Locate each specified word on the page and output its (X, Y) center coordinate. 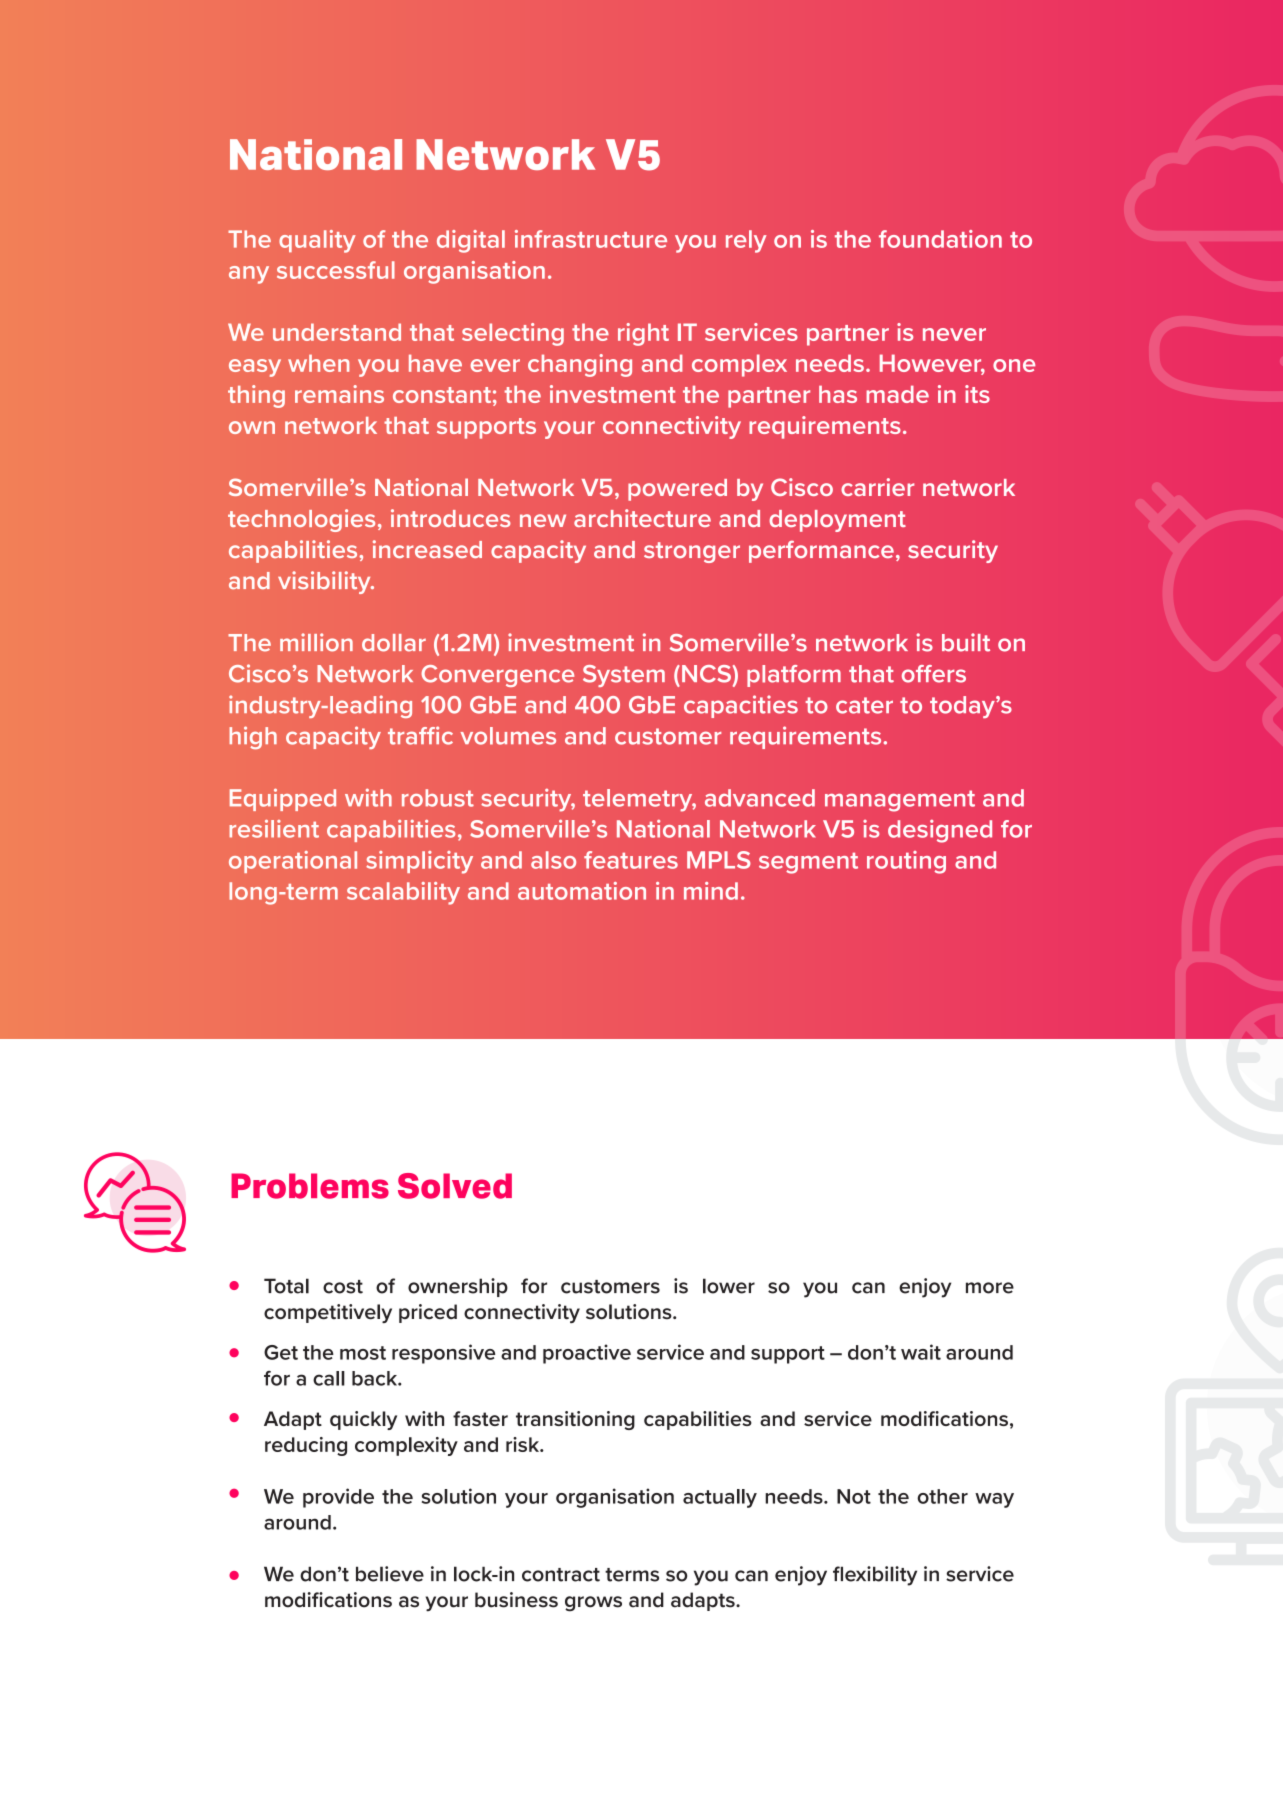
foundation (940, 239)
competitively (328, 1313)
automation (582, 891)
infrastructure (591, 239)
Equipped (283, 799)
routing (906, 862)
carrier (877, 487)
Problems (310, 1186)
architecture (642, 518)
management (900, 801)
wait (921, 1352)
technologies (301, 520)
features (631, 860)
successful (336, 270)
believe (390, 1574)
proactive (587, 1354)
